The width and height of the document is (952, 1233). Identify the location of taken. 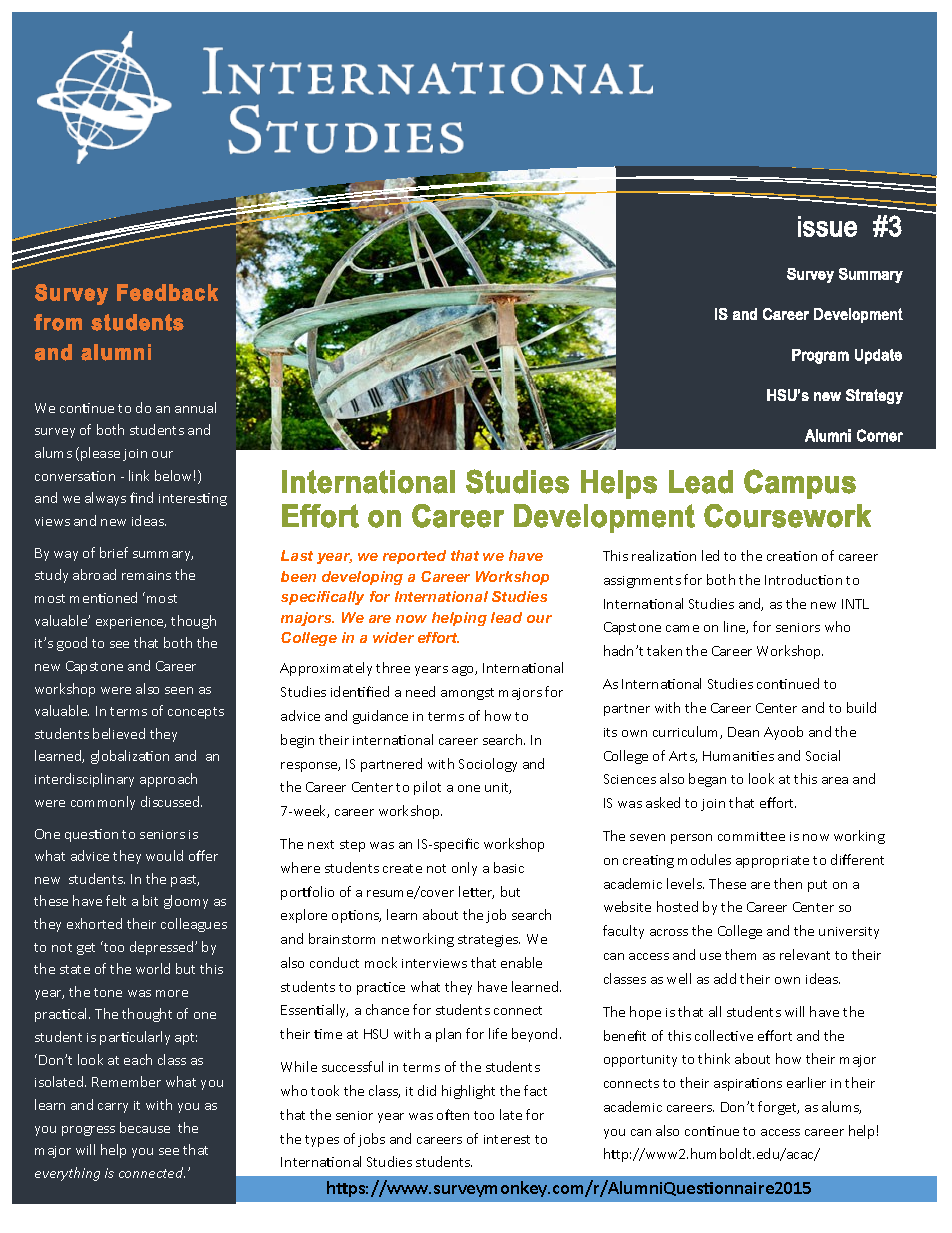
(664, 650).
